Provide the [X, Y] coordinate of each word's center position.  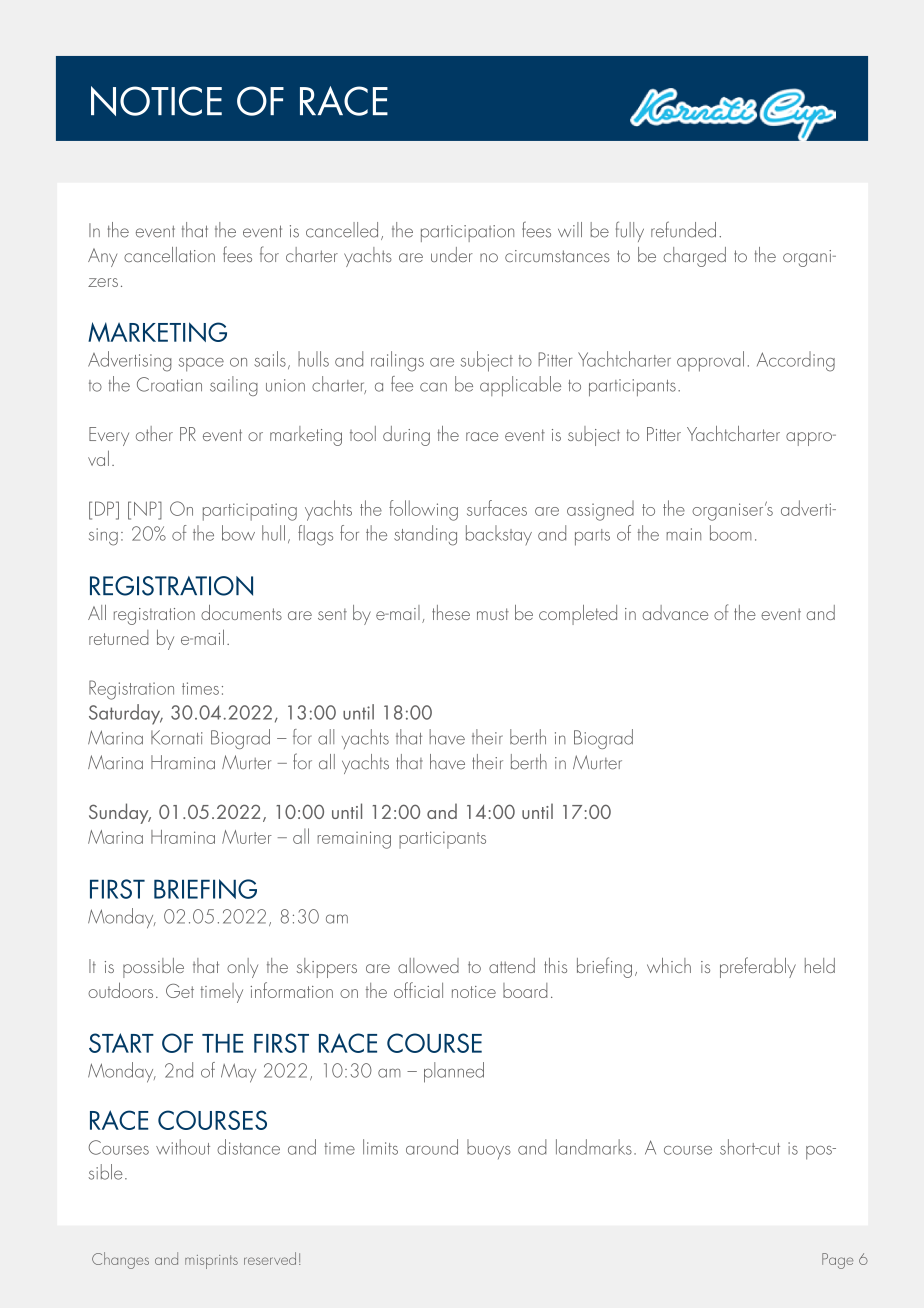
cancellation [169, 254]
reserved [270, 1258]
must [493, 614]
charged [695, 257]
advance [675, 612]
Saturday [126, 714]
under [452, 254]
